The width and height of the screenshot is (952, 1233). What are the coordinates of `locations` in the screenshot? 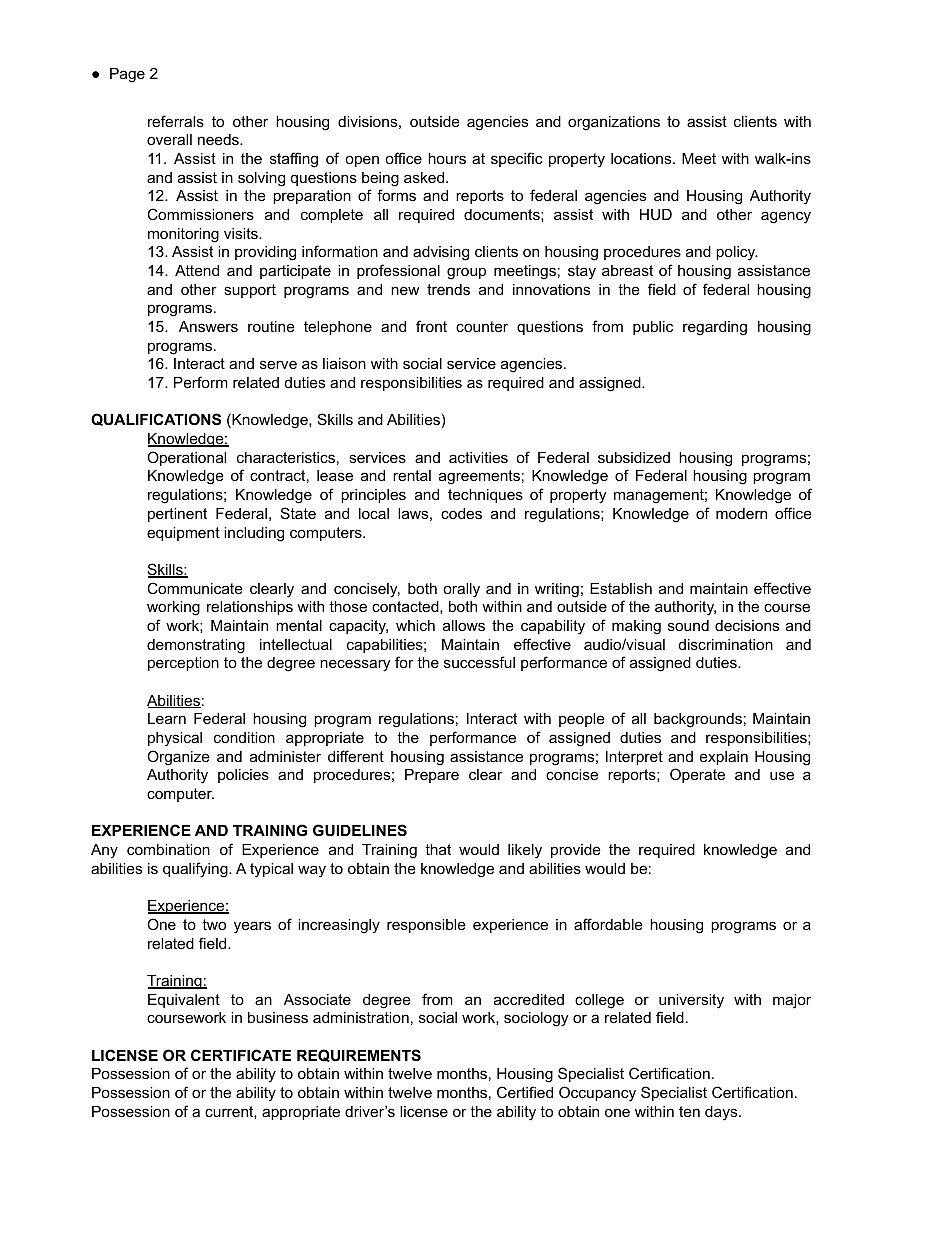 It's located at (642, 158).
